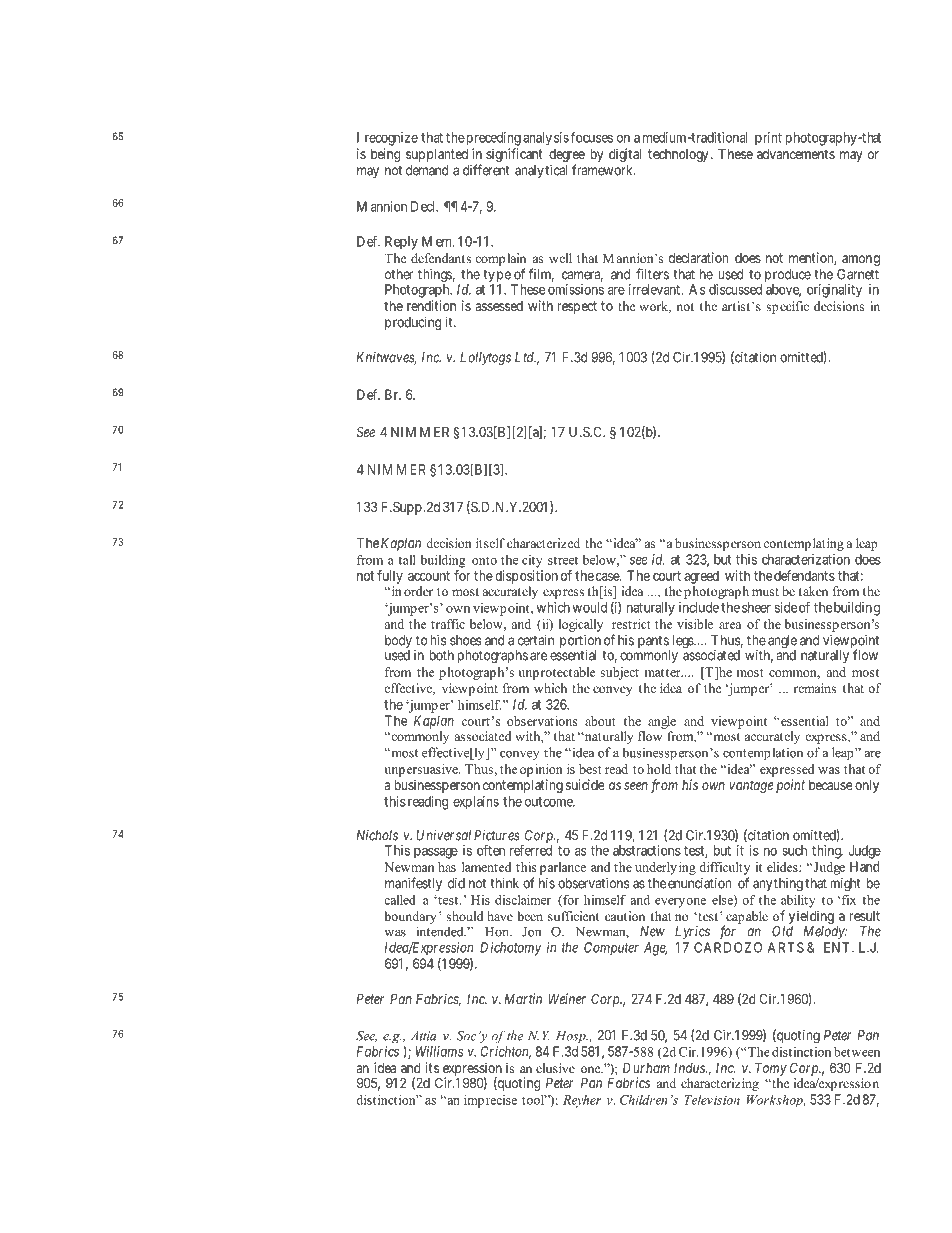 This page has width=952, height=1233. Describe the element at coordinates (625, 155) in the page. I see `digital` at that location.
